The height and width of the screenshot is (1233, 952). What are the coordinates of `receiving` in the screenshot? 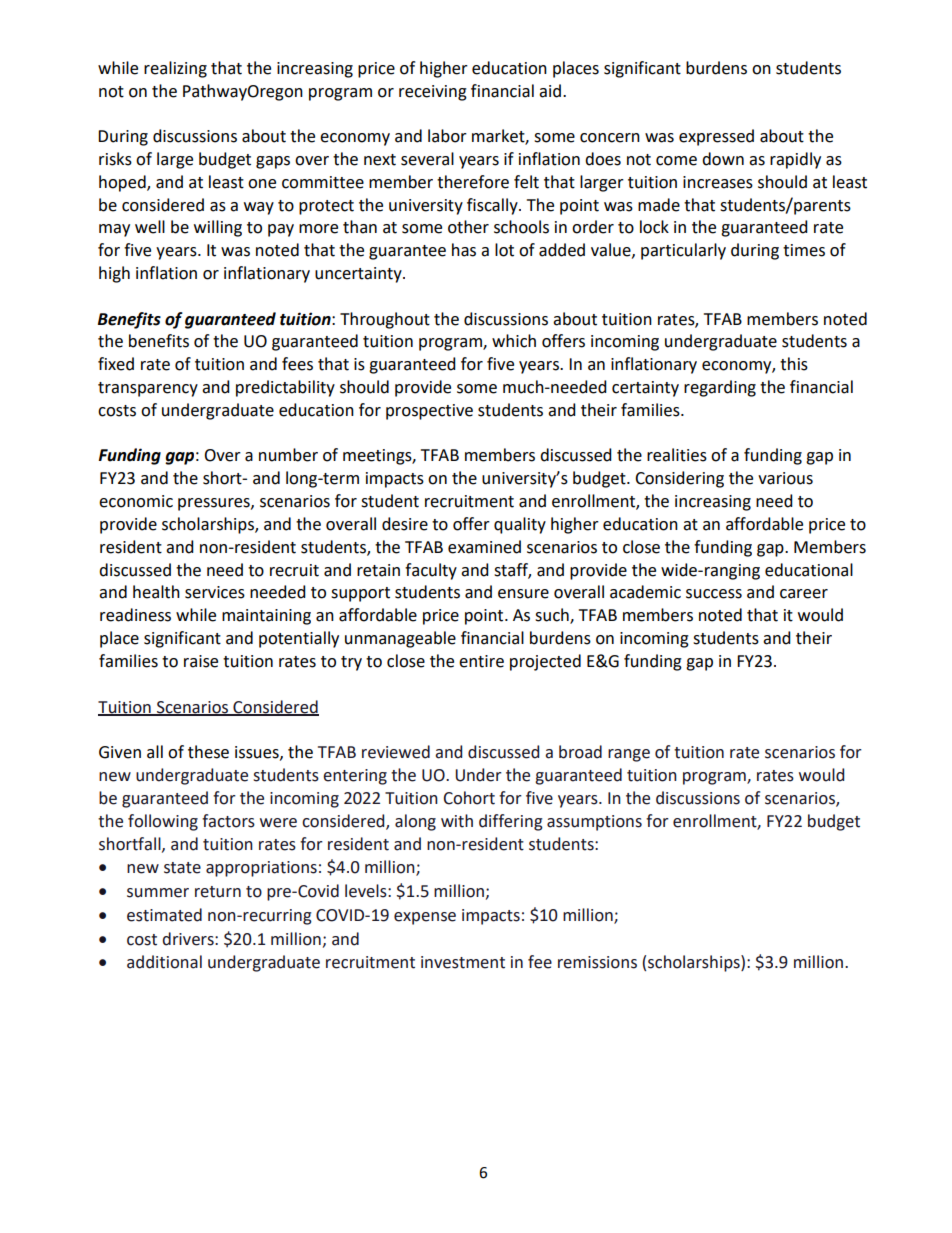 It's located at (433, 93).
